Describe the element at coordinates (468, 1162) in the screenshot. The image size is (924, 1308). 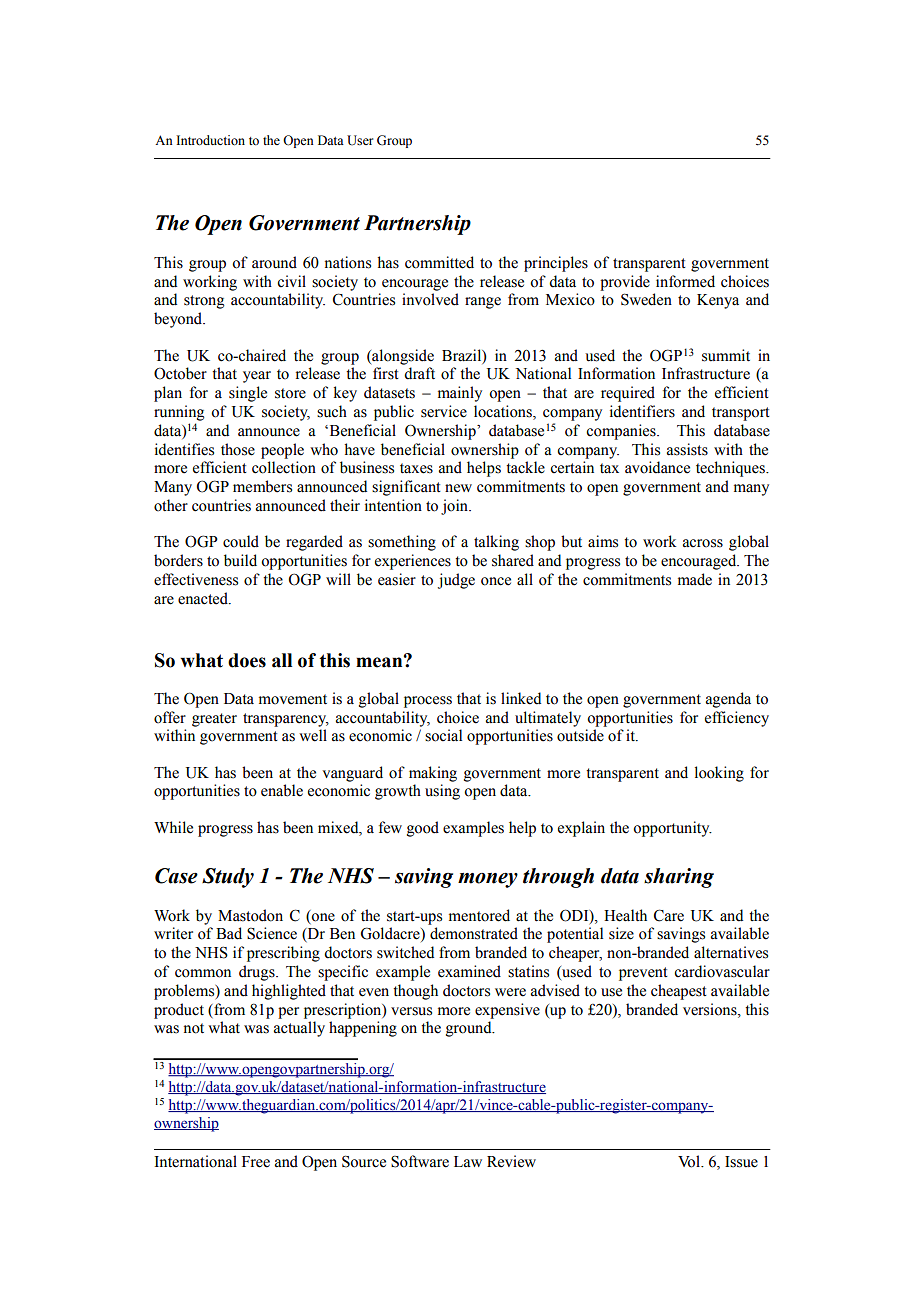
I see `Law` at that location.
